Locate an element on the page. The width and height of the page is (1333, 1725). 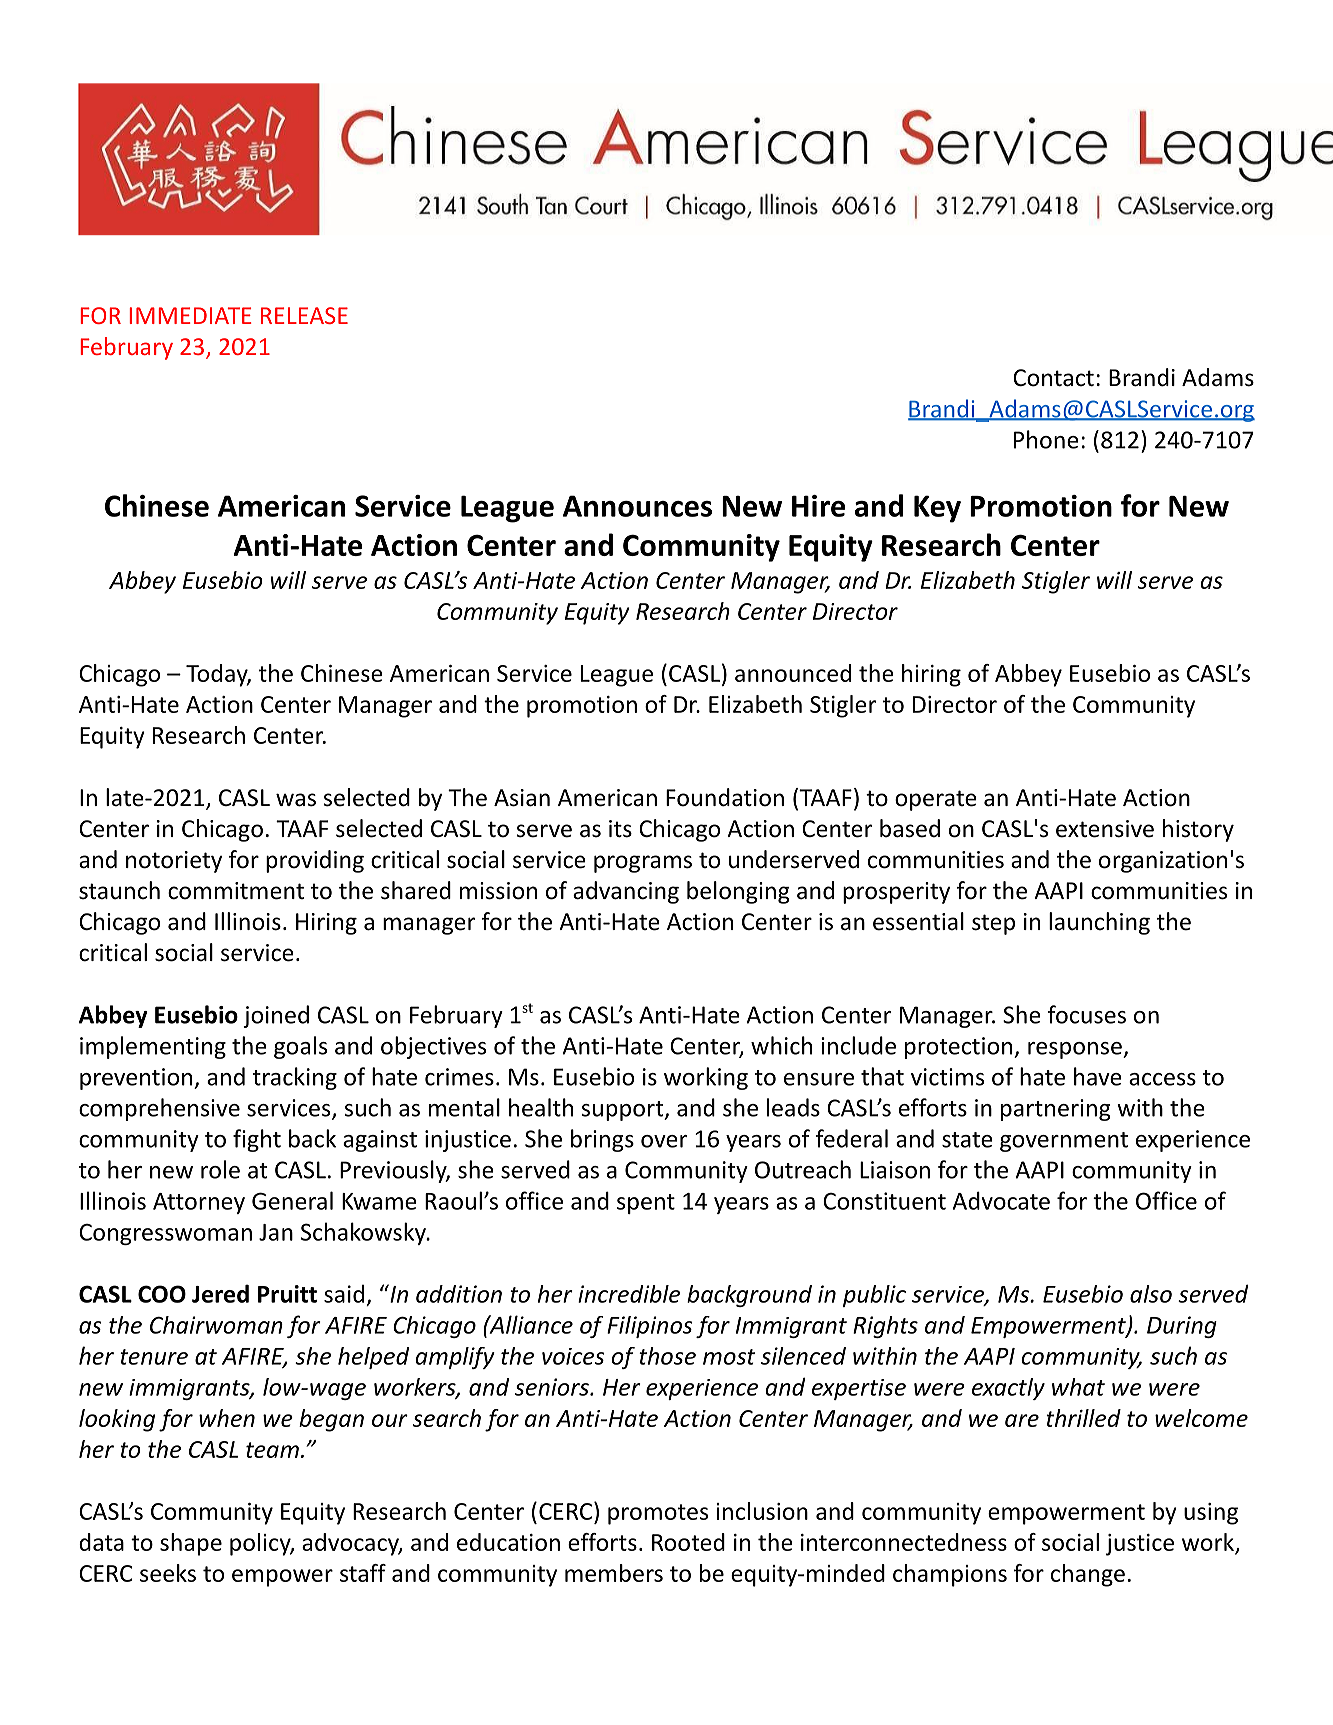
partnering is located at coordinates (1055, 1110).
